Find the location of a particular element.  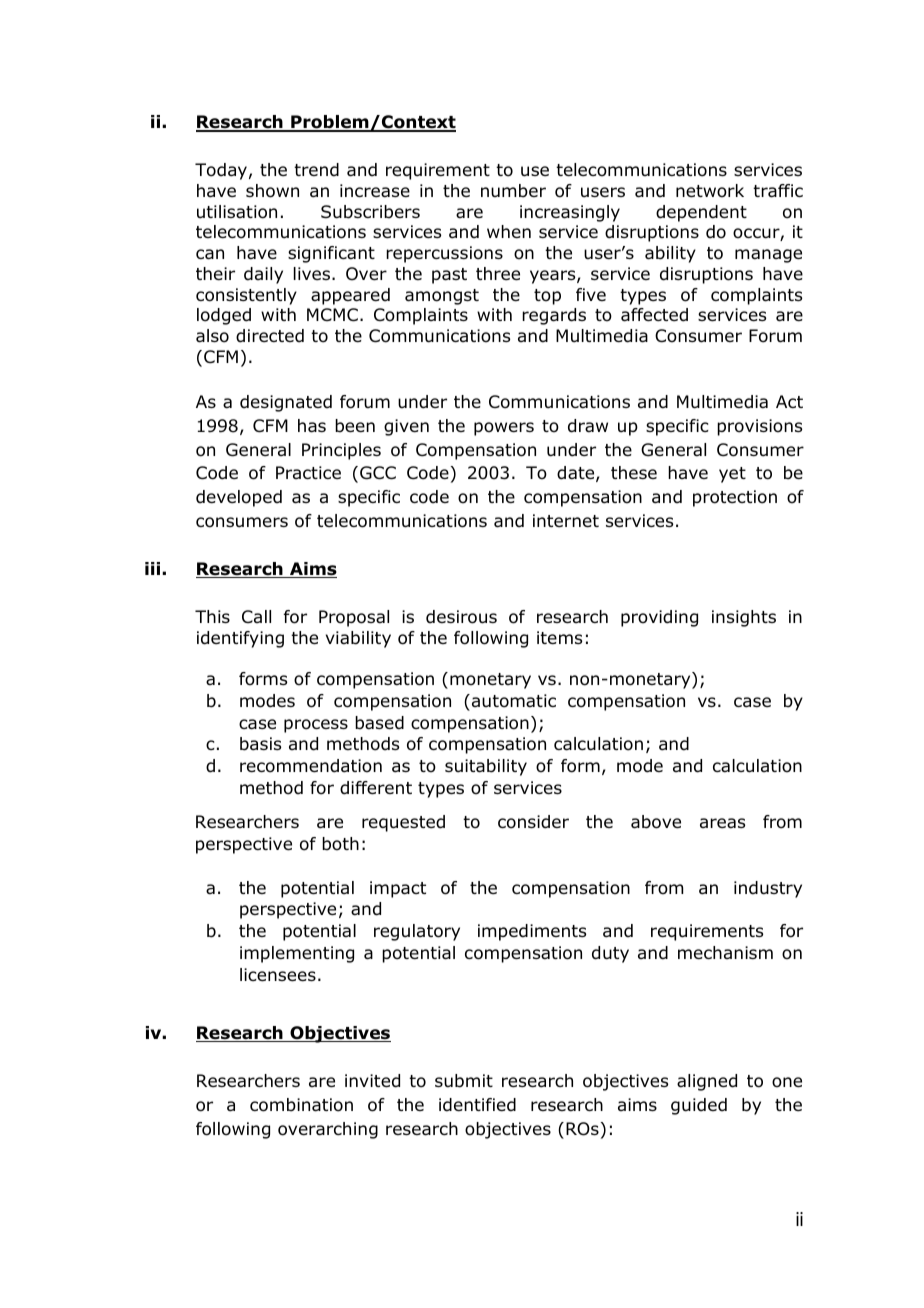

shown is located at coordinates (272, 191).
